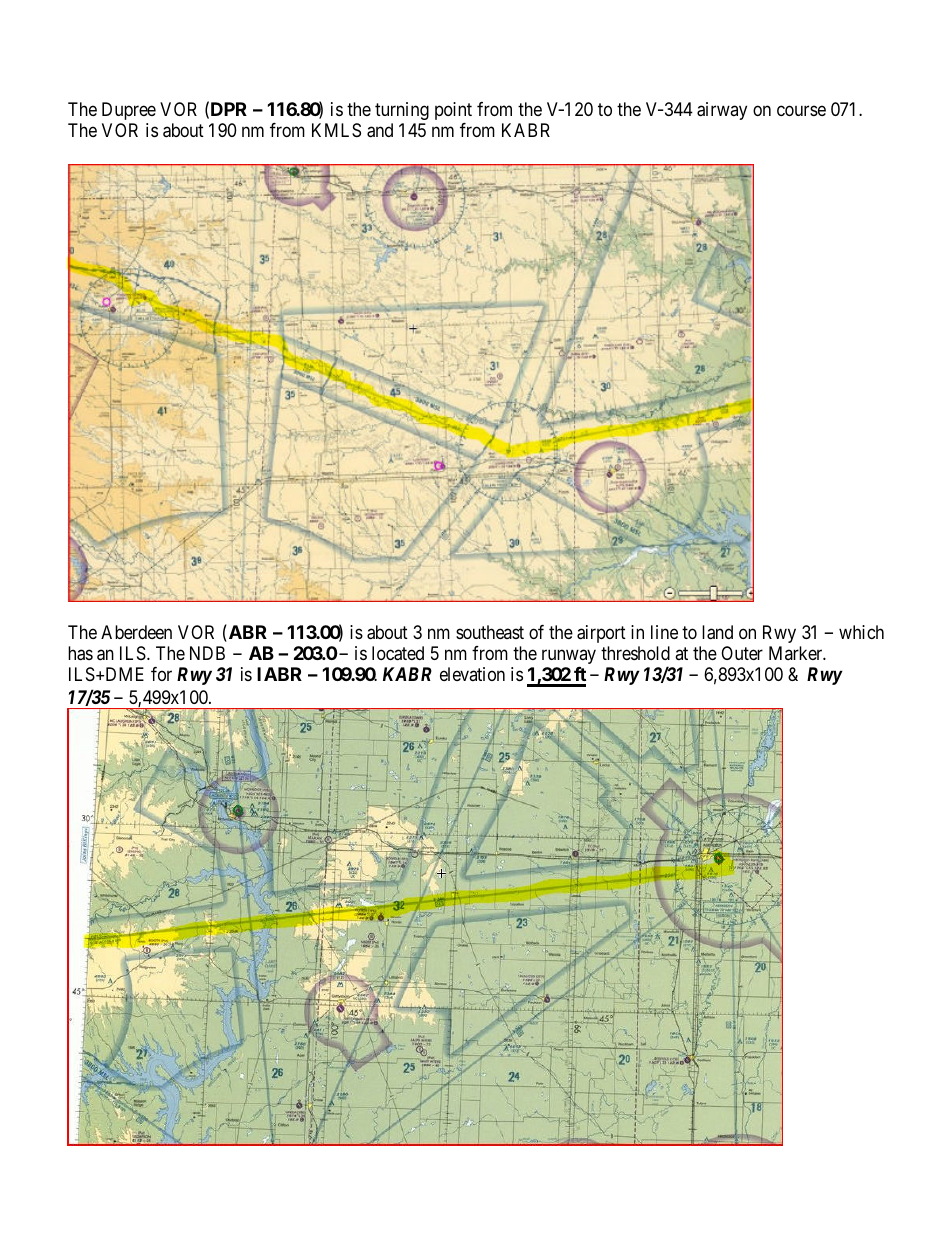 The image size is (952, 1233). Describe the element at coordinates (490, 632) in the document. I see `southeast` at that location.
